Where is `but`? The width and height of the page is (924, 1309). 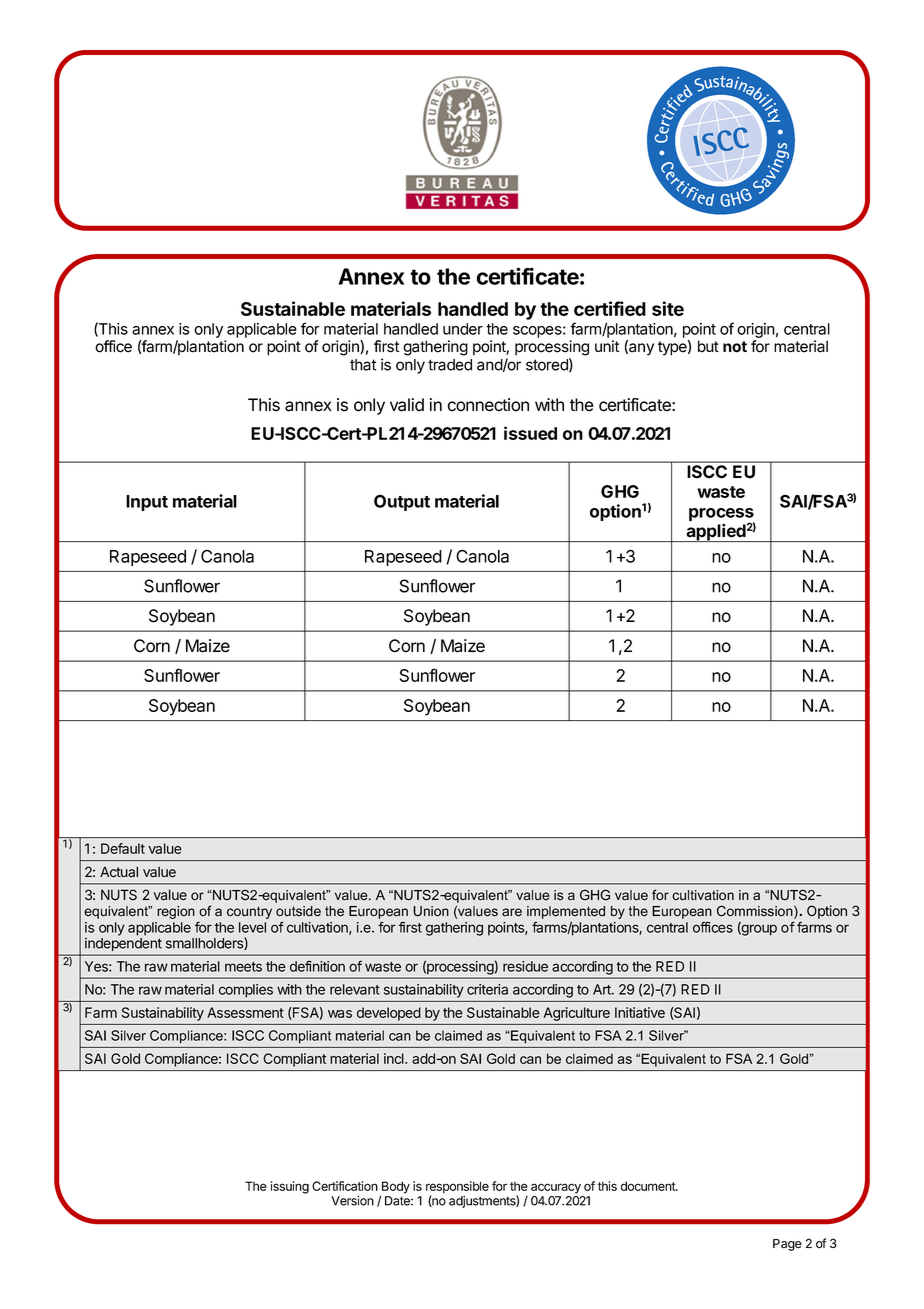
but is located at coordinates (708, 346).
